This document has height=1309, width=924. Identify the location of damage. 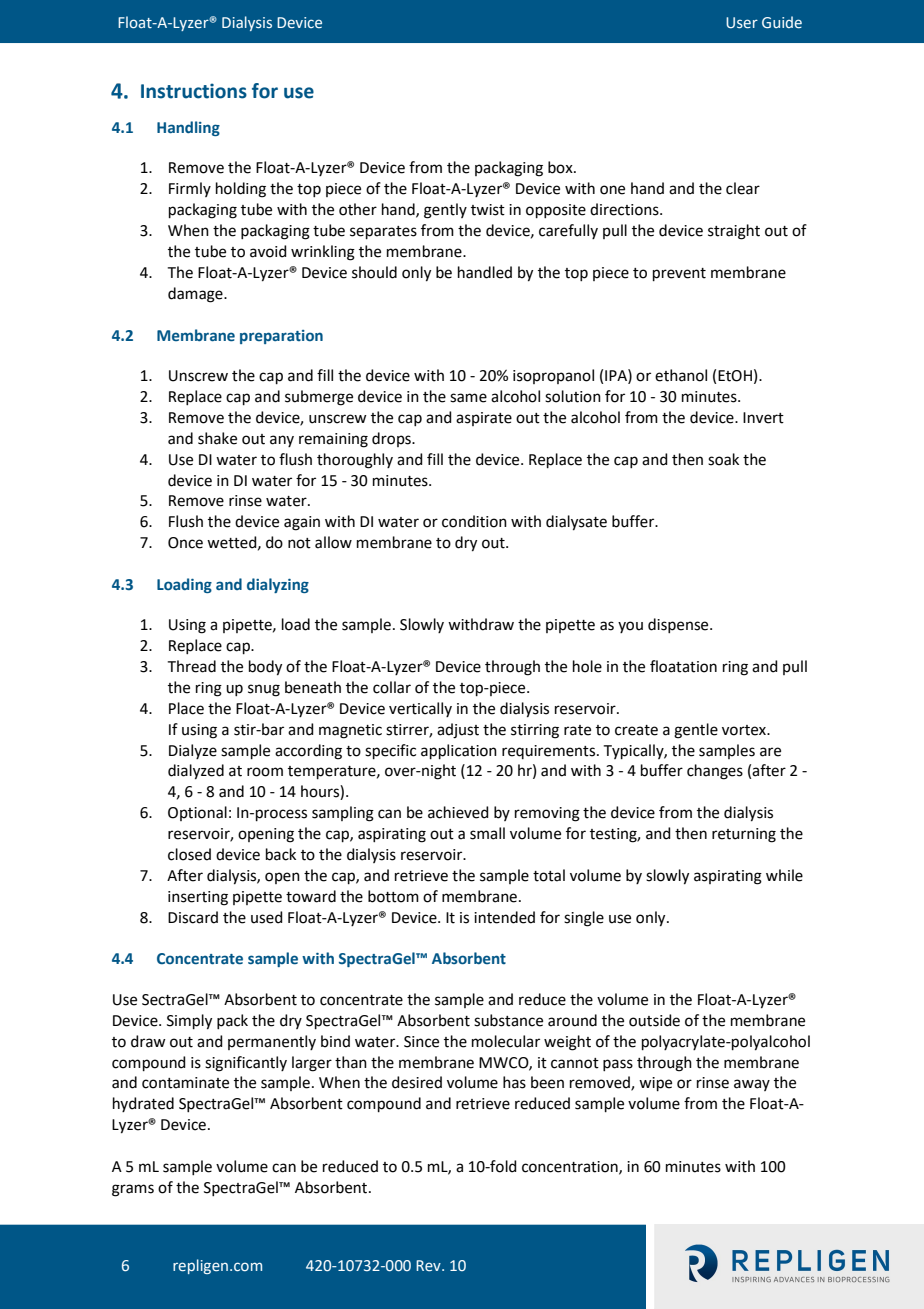
(196, 295).
